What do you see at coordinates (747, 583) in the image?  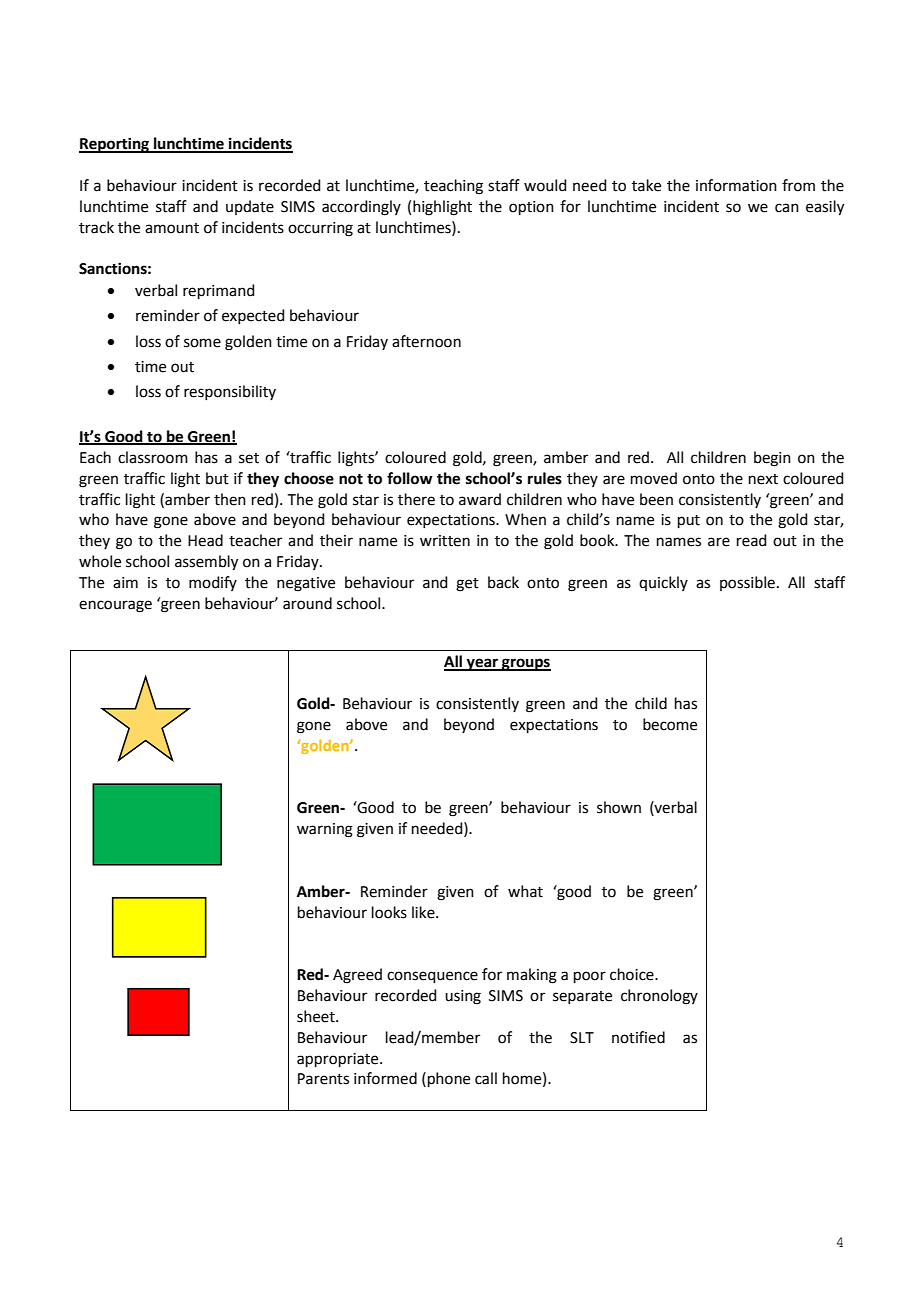 I see `possible` at bounding box center [747, 583].
